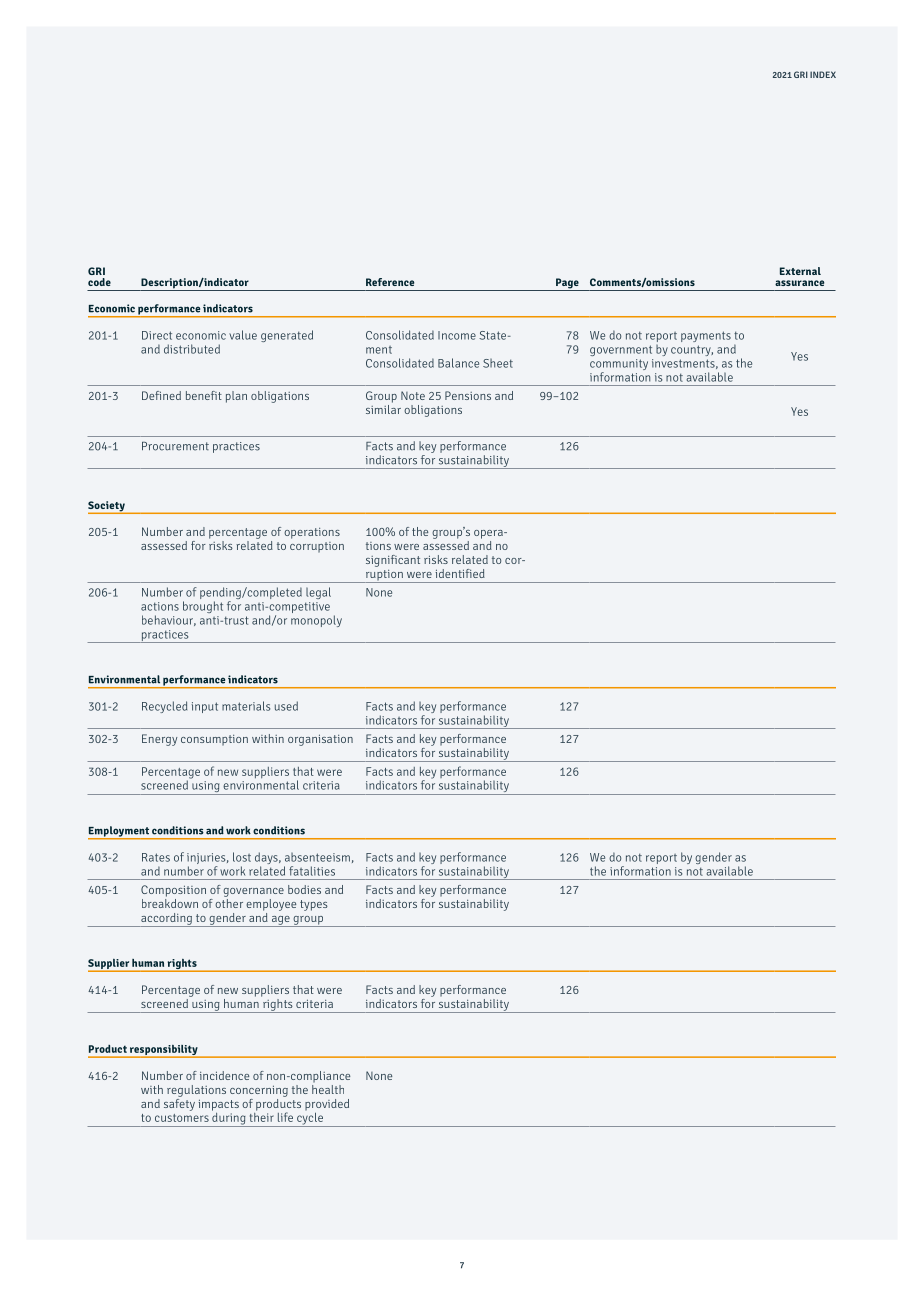  I want to click on identified, so click(460, 573).
